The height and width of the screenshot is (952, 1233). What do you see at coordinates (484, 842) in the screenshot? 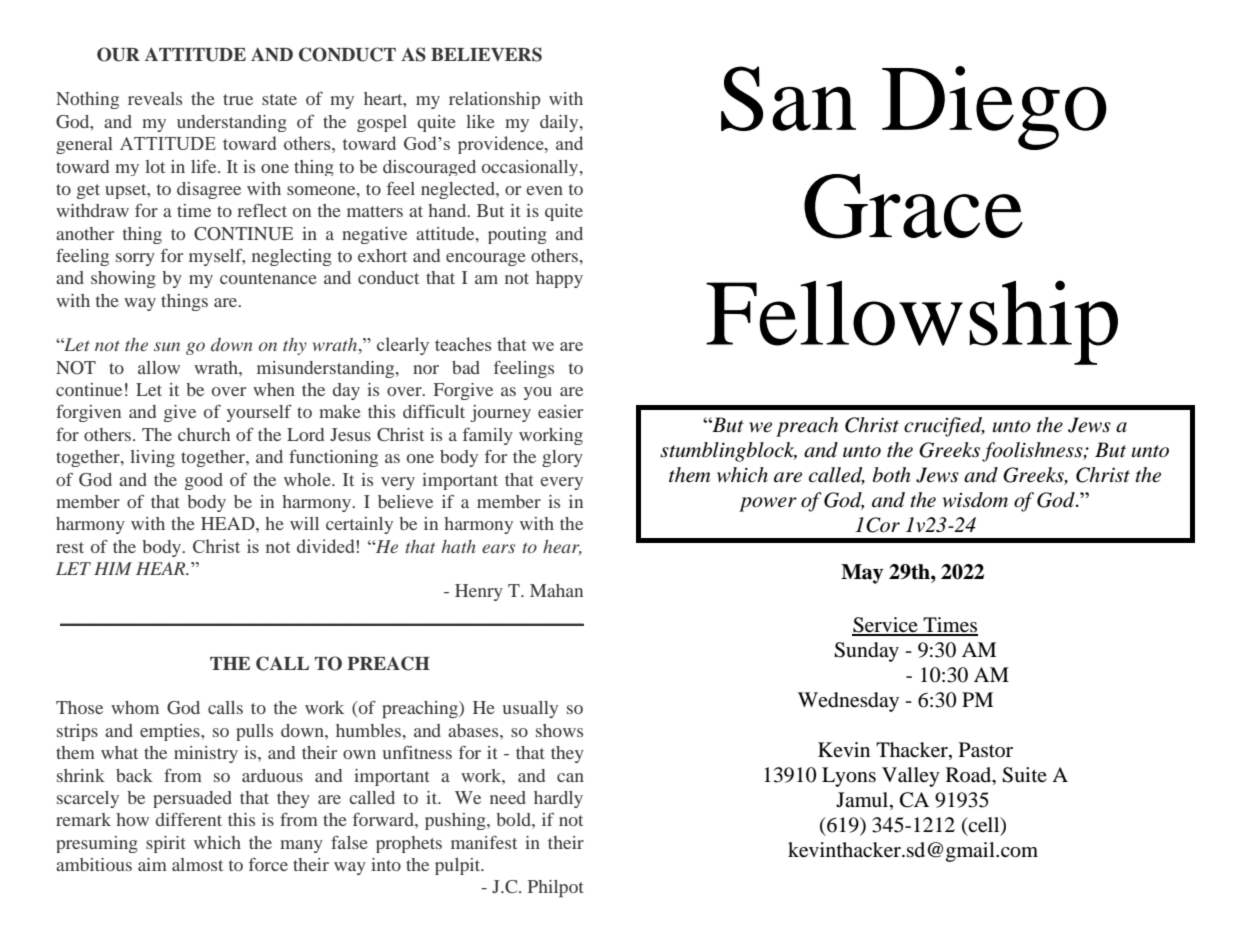
I see `manifest` at bounding box center [484, 842].
